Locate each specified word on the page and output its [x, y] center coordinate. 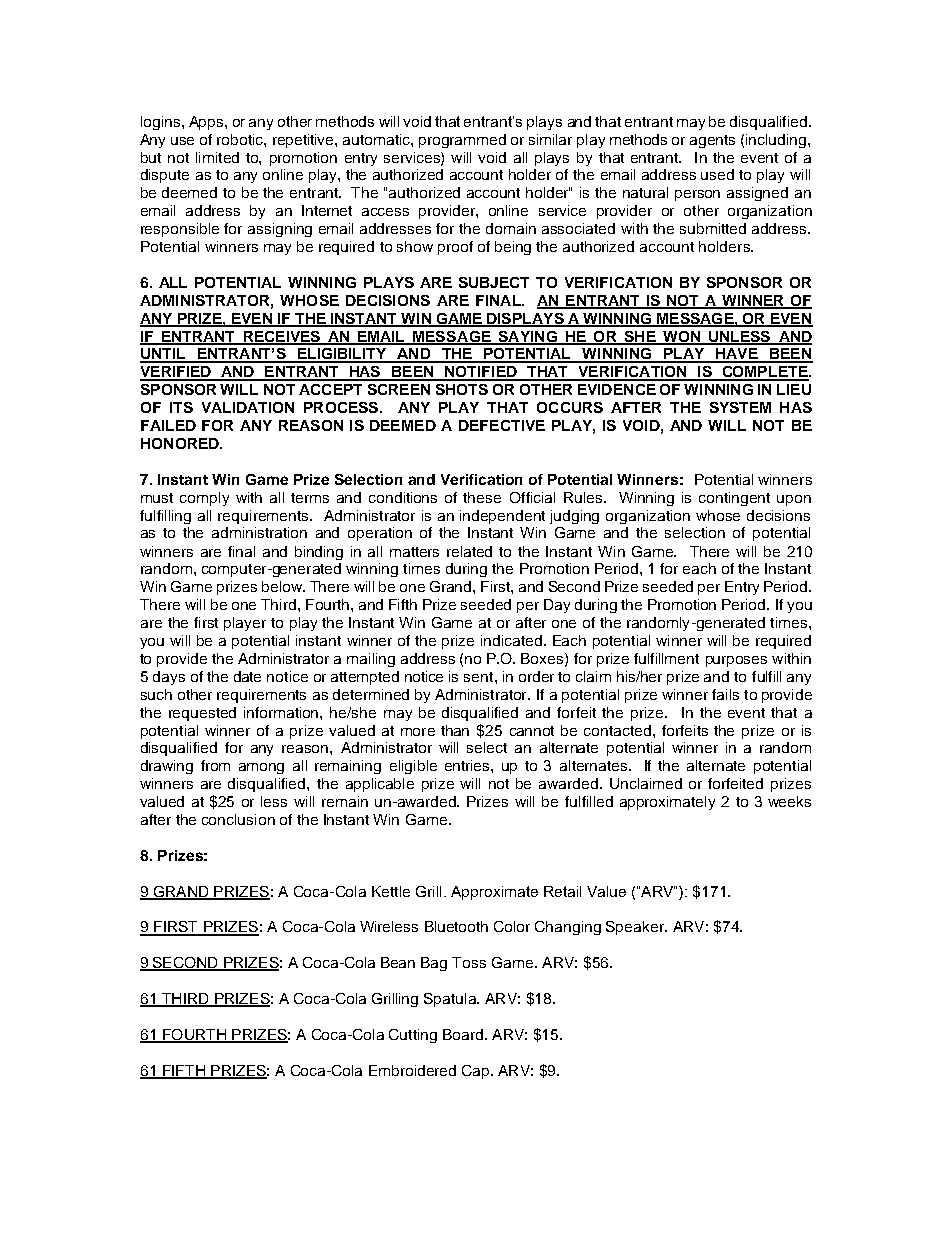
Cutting [413, 1036]
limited [217, 157]
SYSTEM [740, 407]
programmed [462, 141]
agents [712, 141]
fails [725, 694]
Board [463, 1034]
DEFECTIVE [502, 425]
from [215, 765]
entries [468, 765]
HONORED [181, 443]
